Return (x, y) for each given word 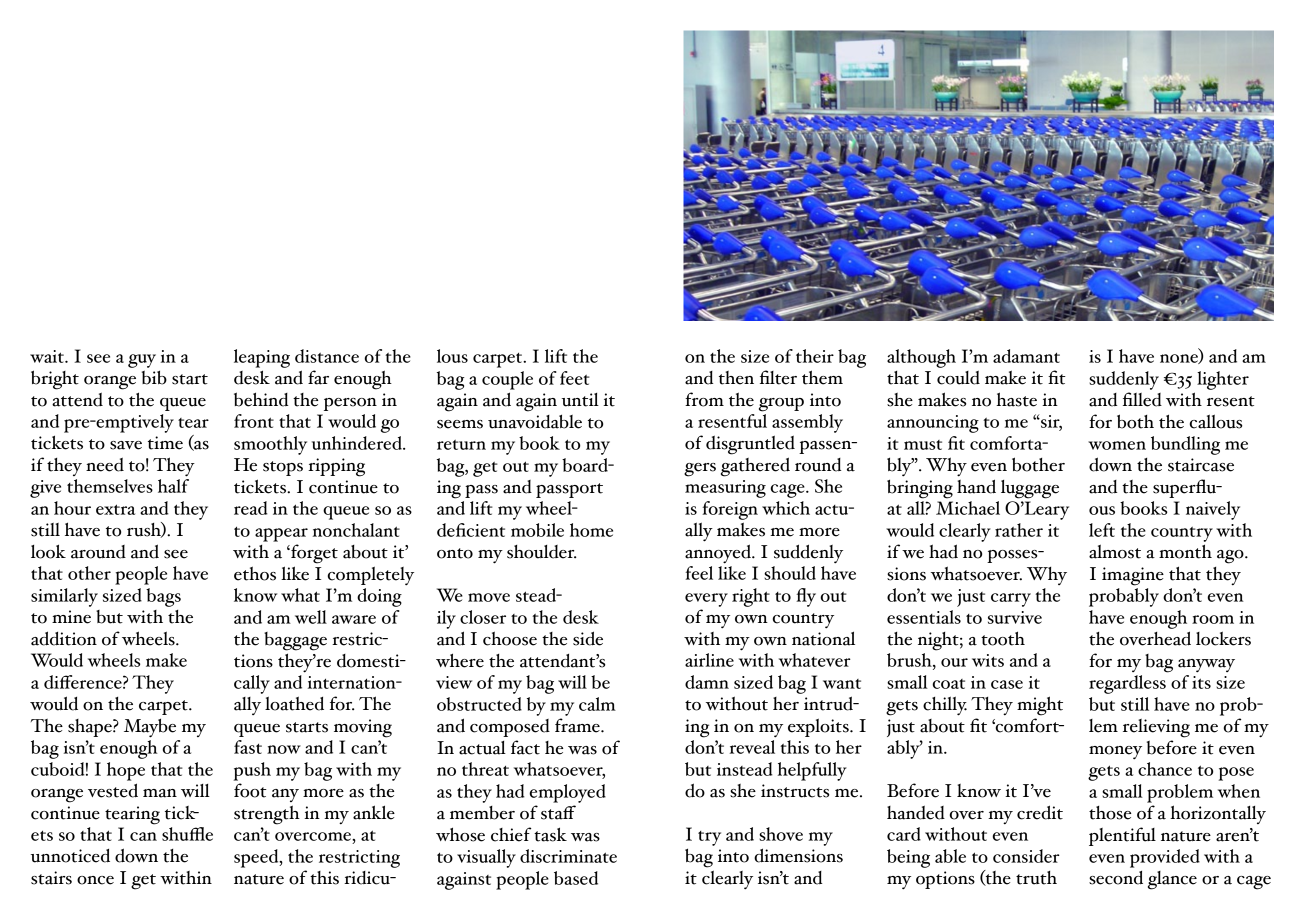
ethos (255, 573)
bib (154, 377)
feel (699, 573)
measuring (725, 489)
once (95, 880)
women (1117, 445)
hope (126, 771)
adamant (1026, 356)
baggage (295, 641)
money (1115, 752)
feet (575, 378)
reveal (752, 747)
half (173, 486)
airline (709, 660)
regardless (1128, 683)
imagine (1133, 576)
